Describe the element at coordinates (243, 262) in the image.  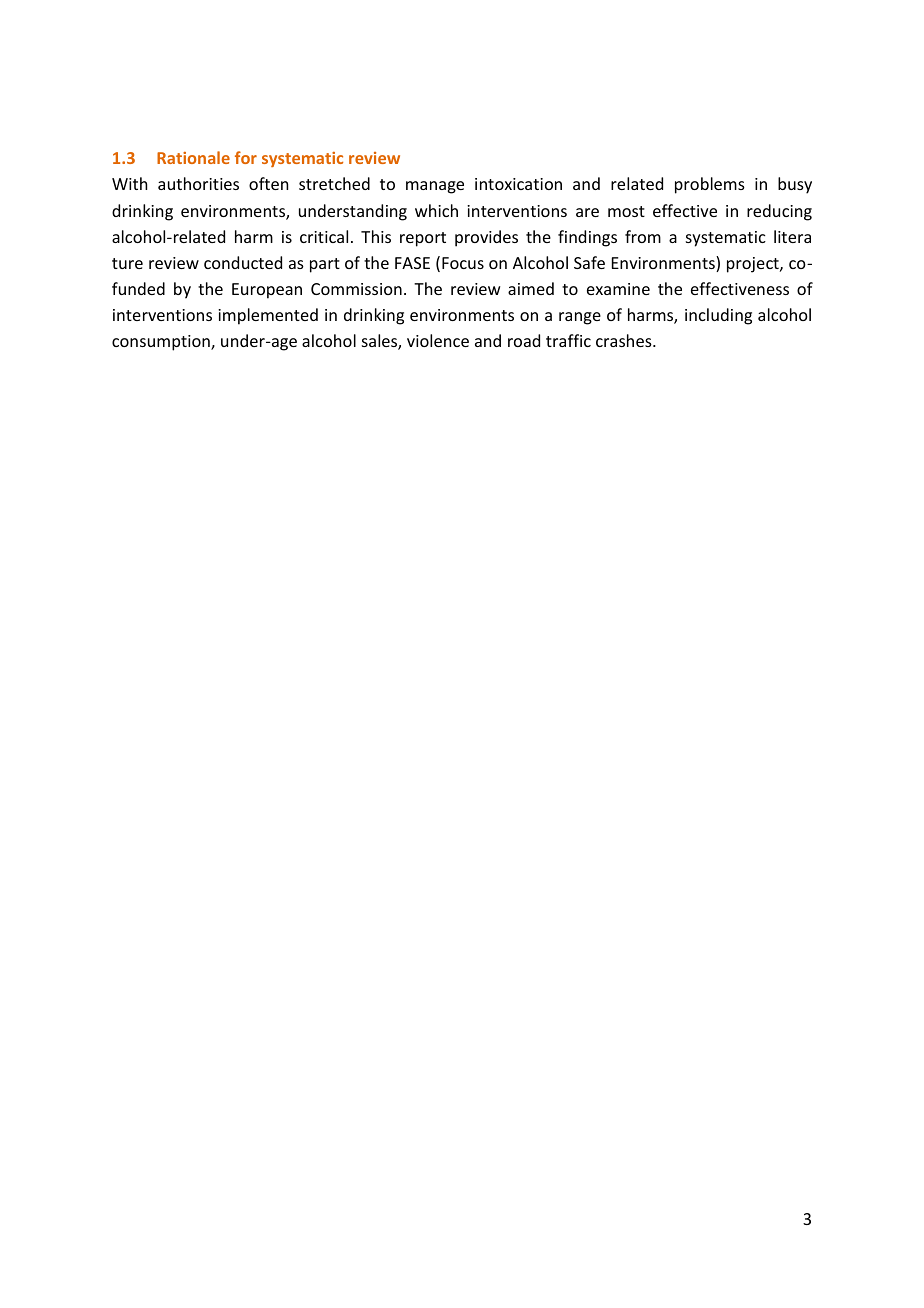
I see `conducted` at that location.
